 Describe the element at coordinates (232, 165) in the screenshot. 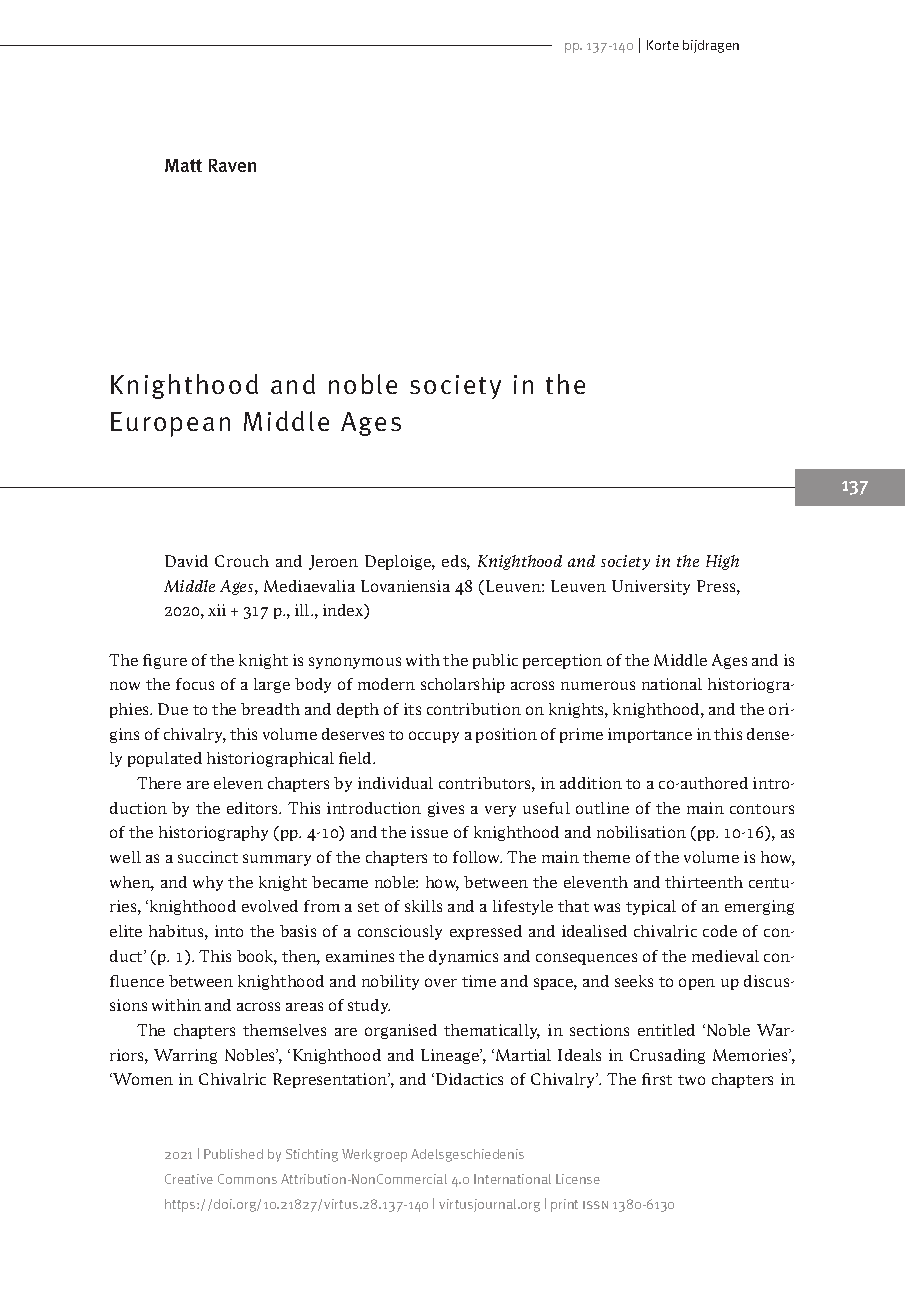

I see `Raven` at that location.
